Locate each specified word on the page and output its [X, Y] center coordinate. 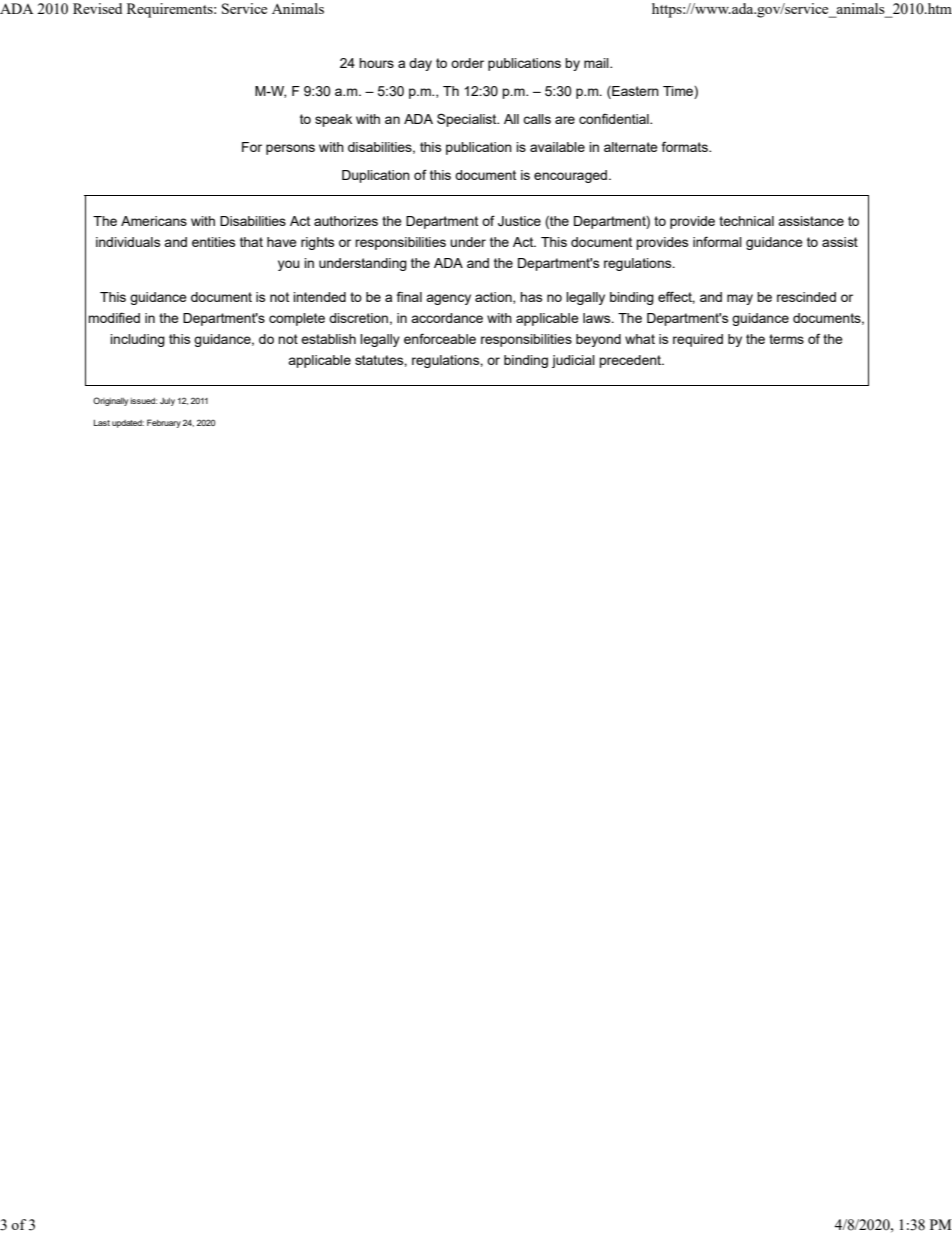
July [167, 402]
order [467, 63]
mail [597, 63]
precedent [631, 361]
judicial [573, 361]
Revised [97, 8]
